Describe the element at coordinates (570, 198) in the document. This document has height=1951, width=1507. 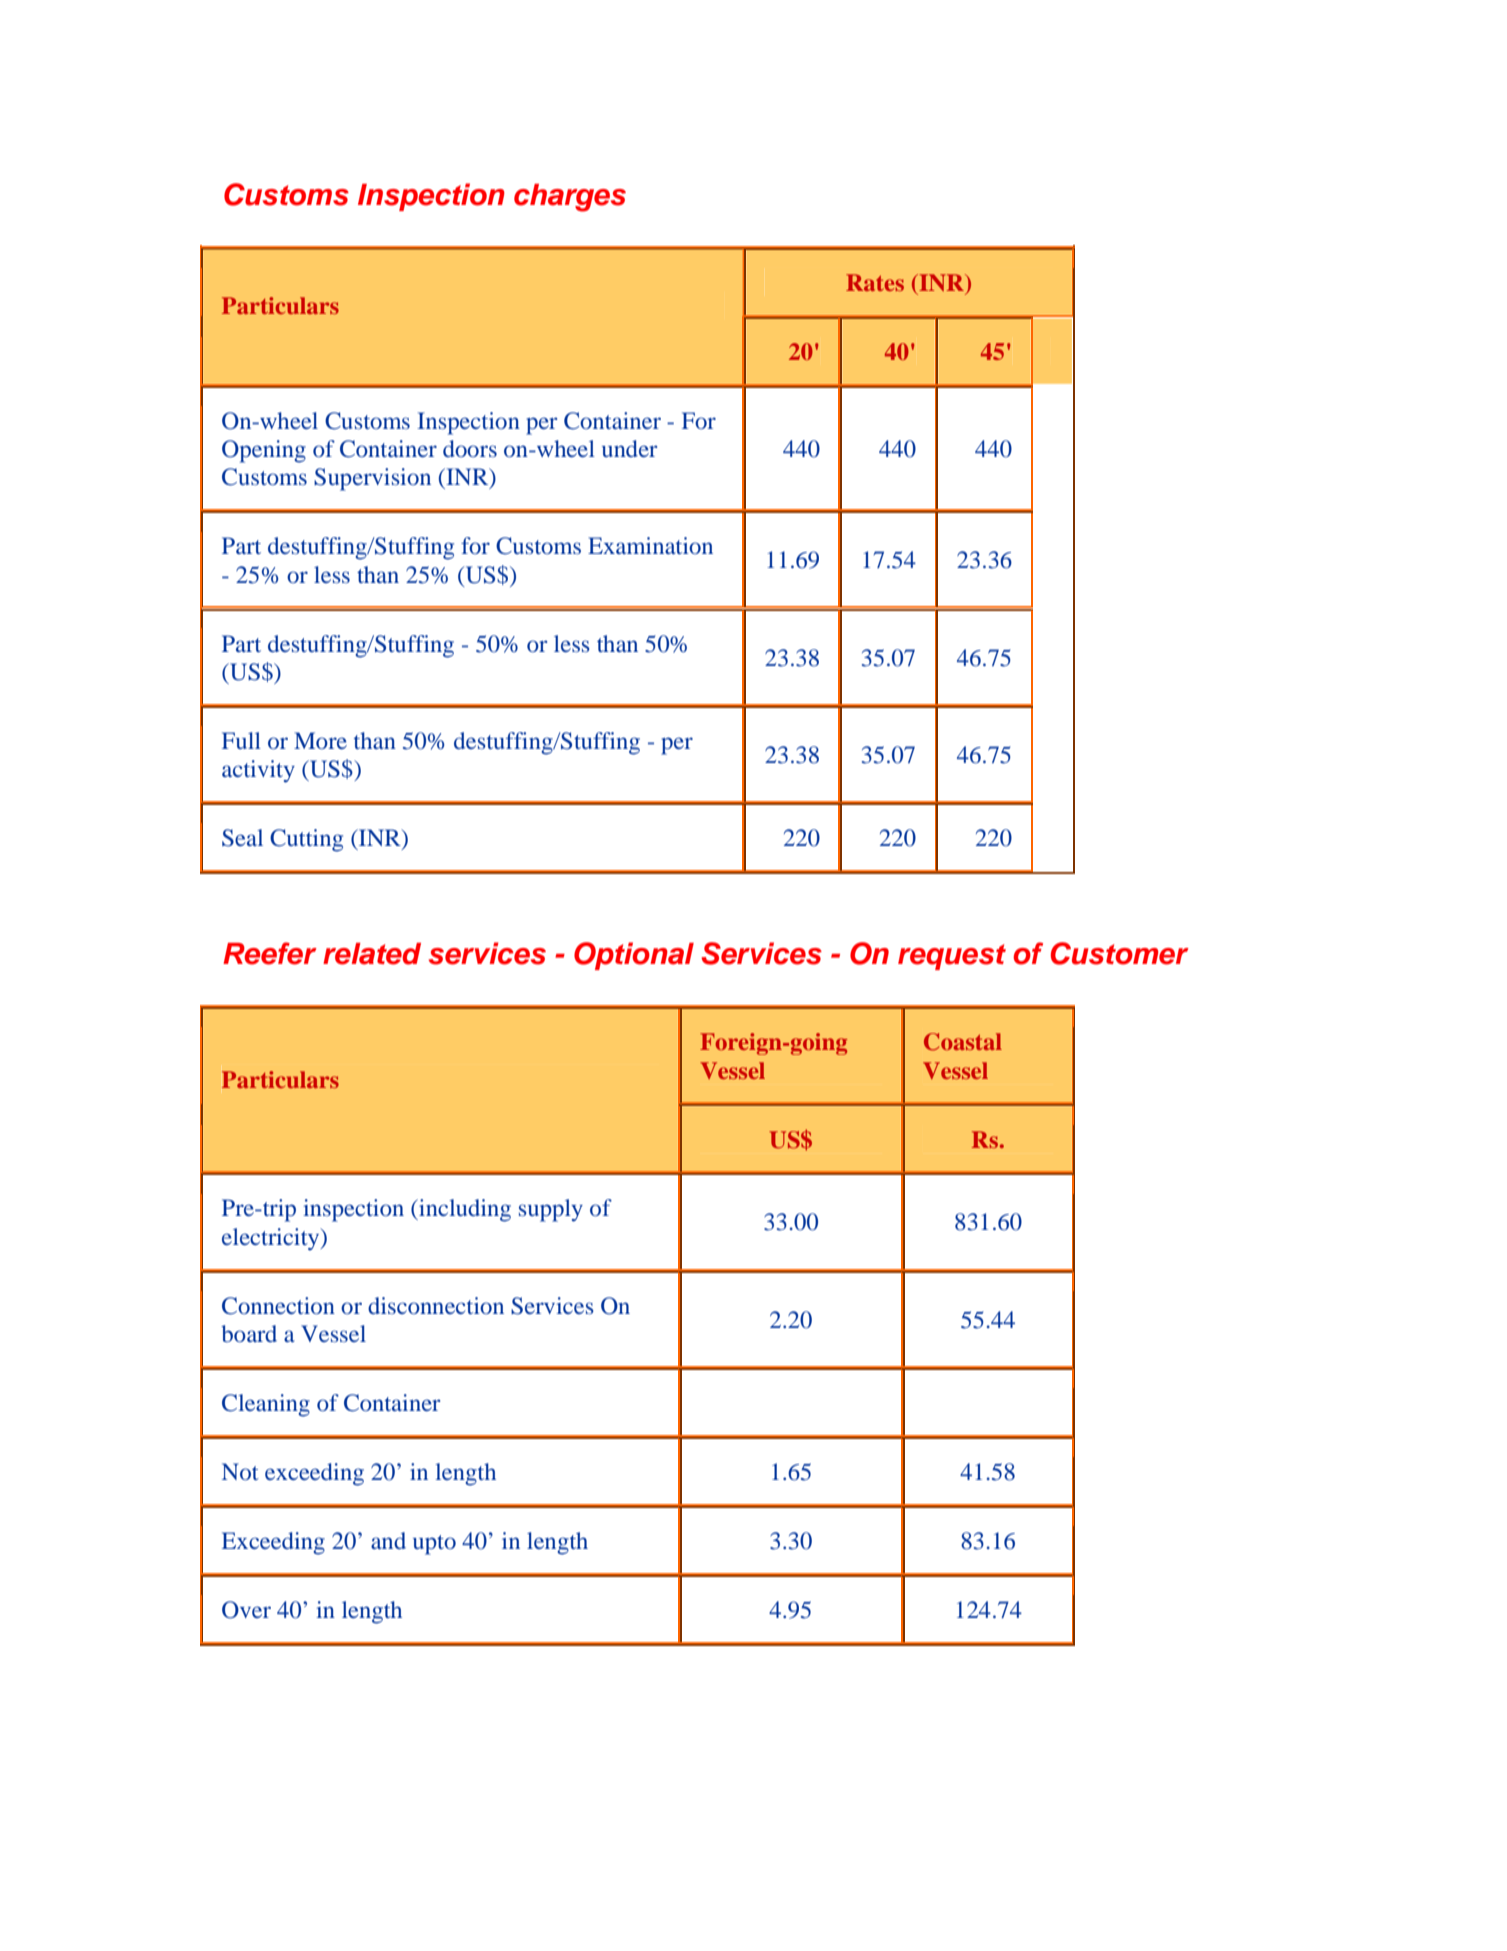
I see `charges` at that location.
